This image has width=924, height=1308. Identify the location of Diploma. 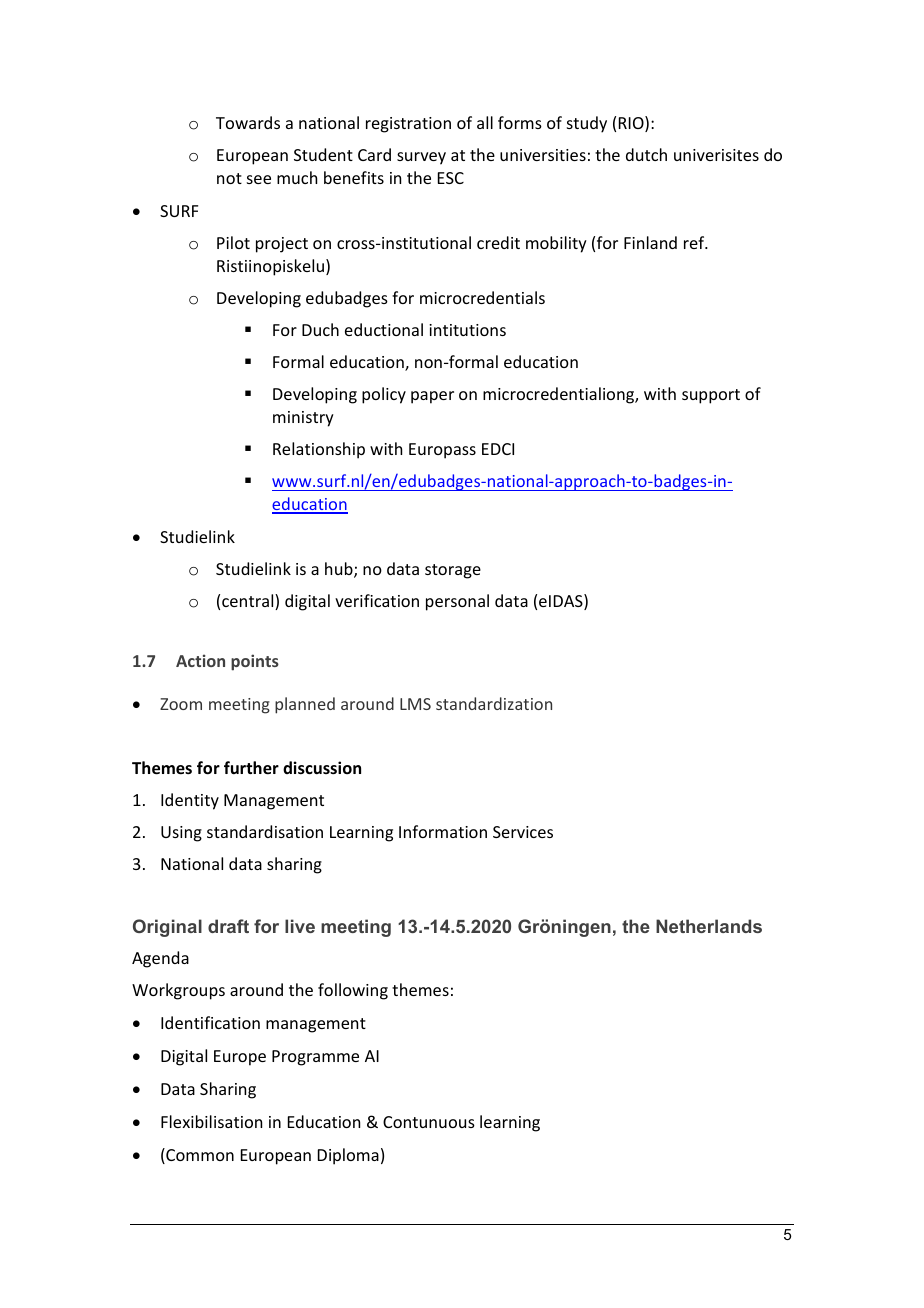
(348, 1156).
